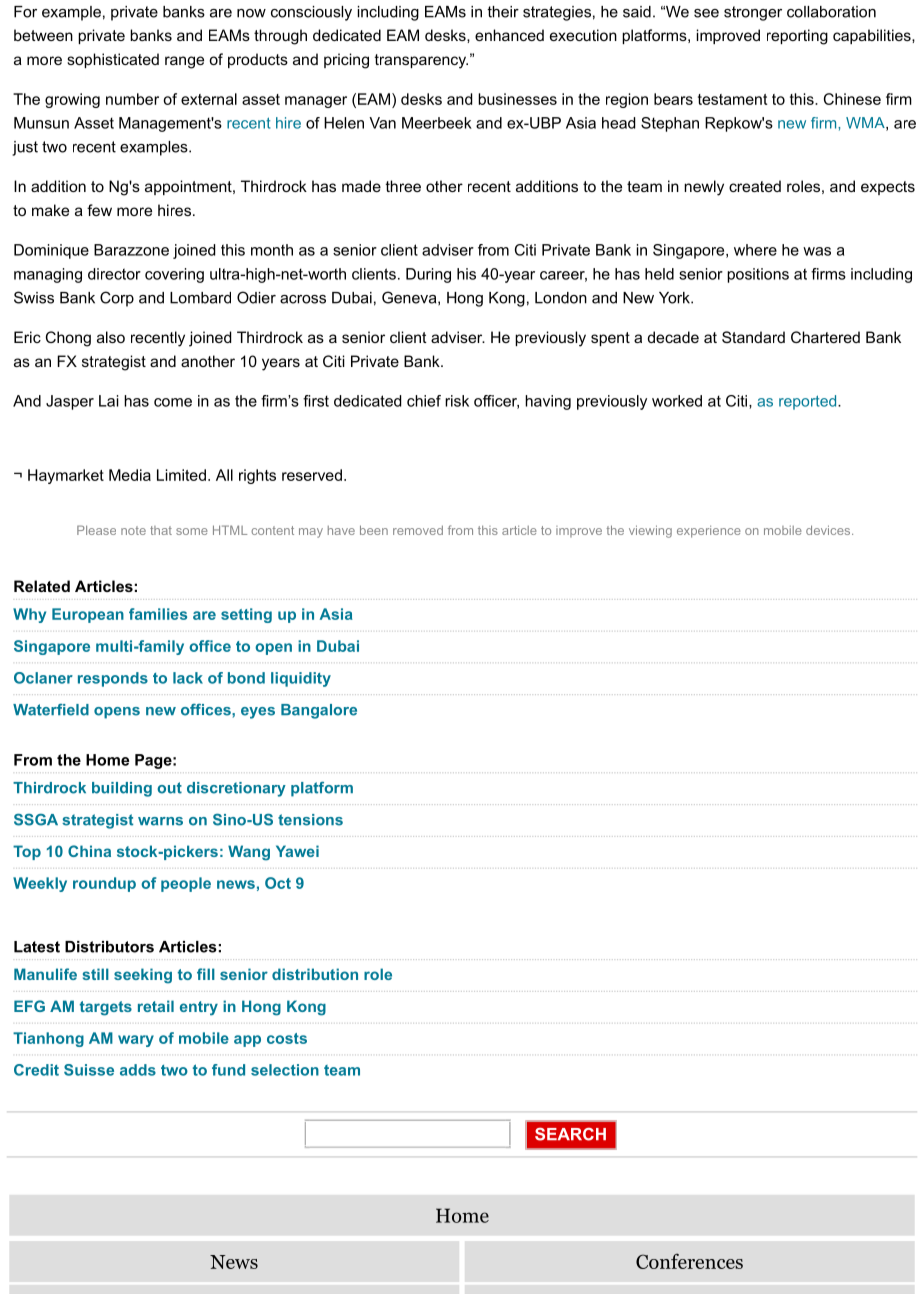 This image has width=924, height=1294. Describe the element at coordinates (457, 401) in the image. I see `risk` at that location.
